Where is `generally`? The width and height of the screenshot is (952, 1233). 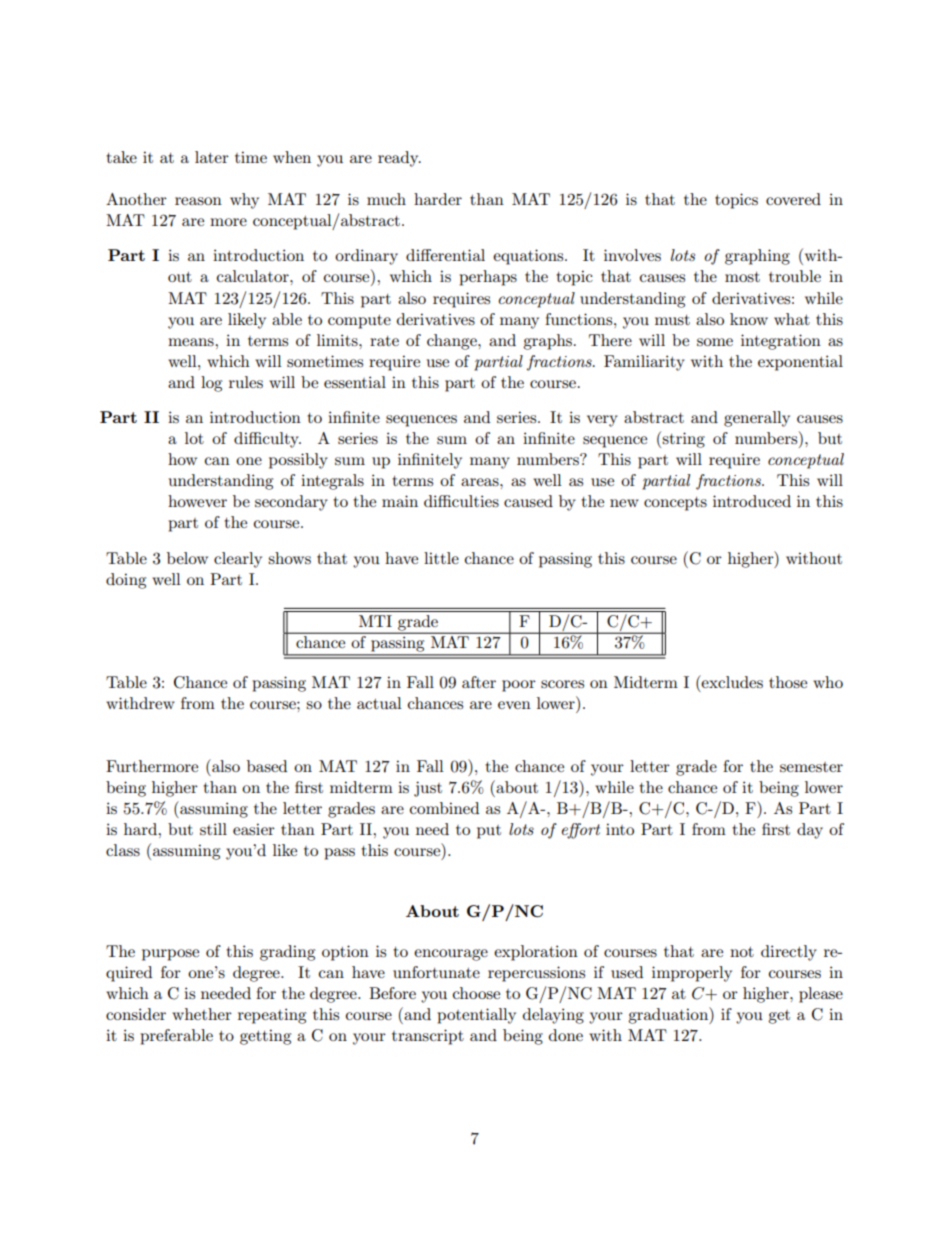
generally is located at coordinates (757, 419).
